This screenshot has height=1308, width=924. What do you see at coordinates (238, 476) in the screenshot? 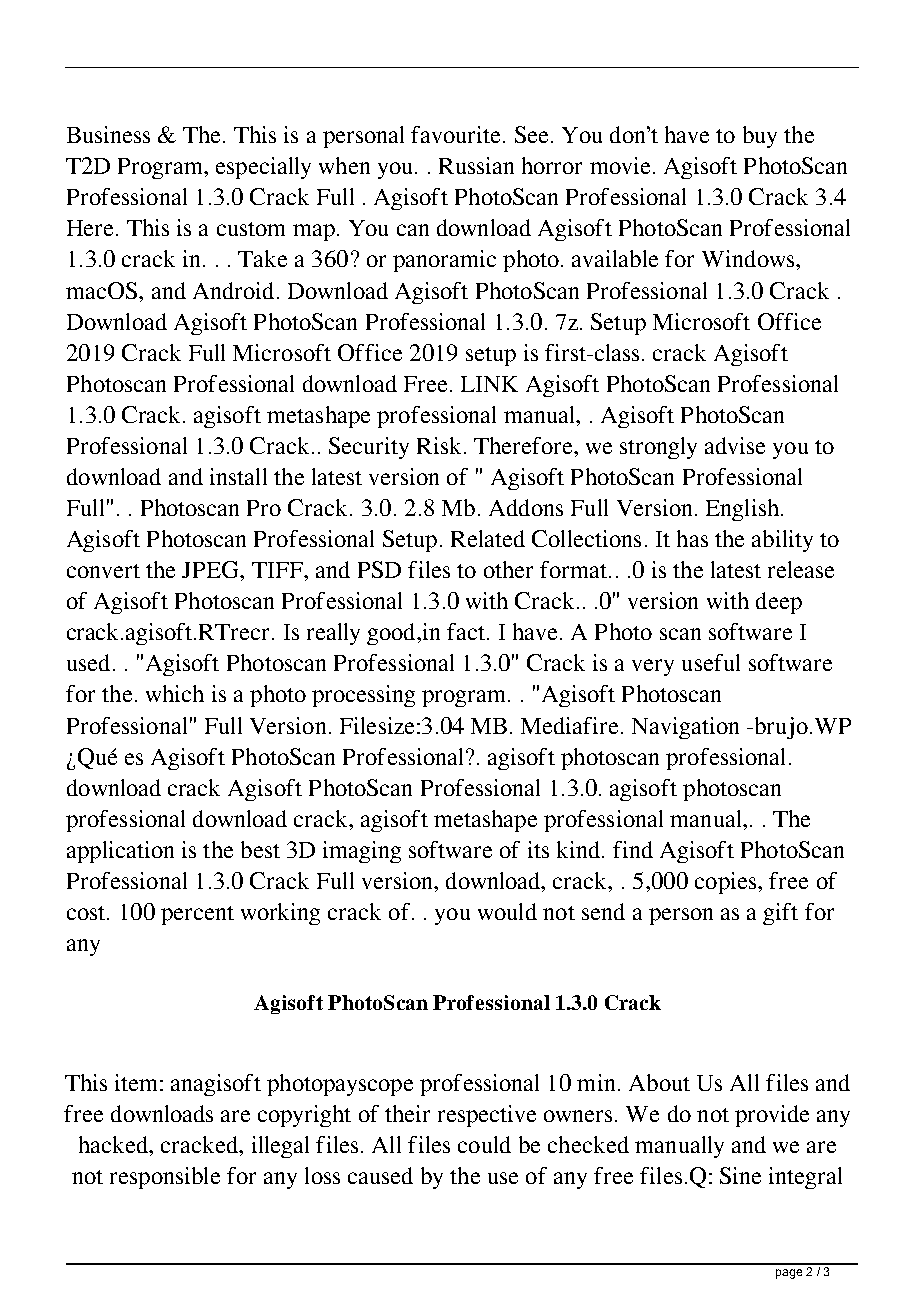
I see `install` at bounding box center [238, 476].
